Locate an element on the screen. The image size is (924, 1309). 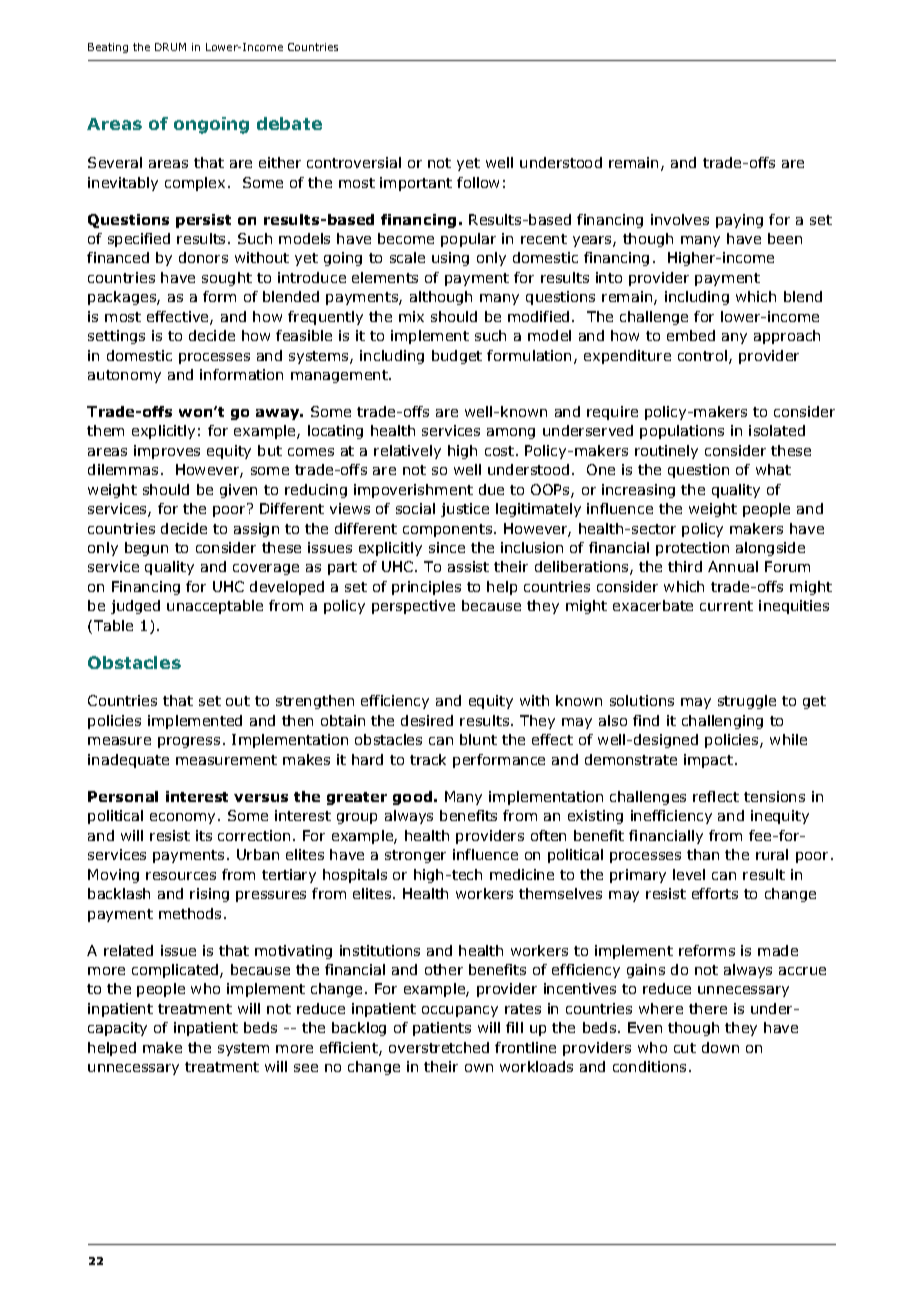
economy is located at coordinates (182, 818).
